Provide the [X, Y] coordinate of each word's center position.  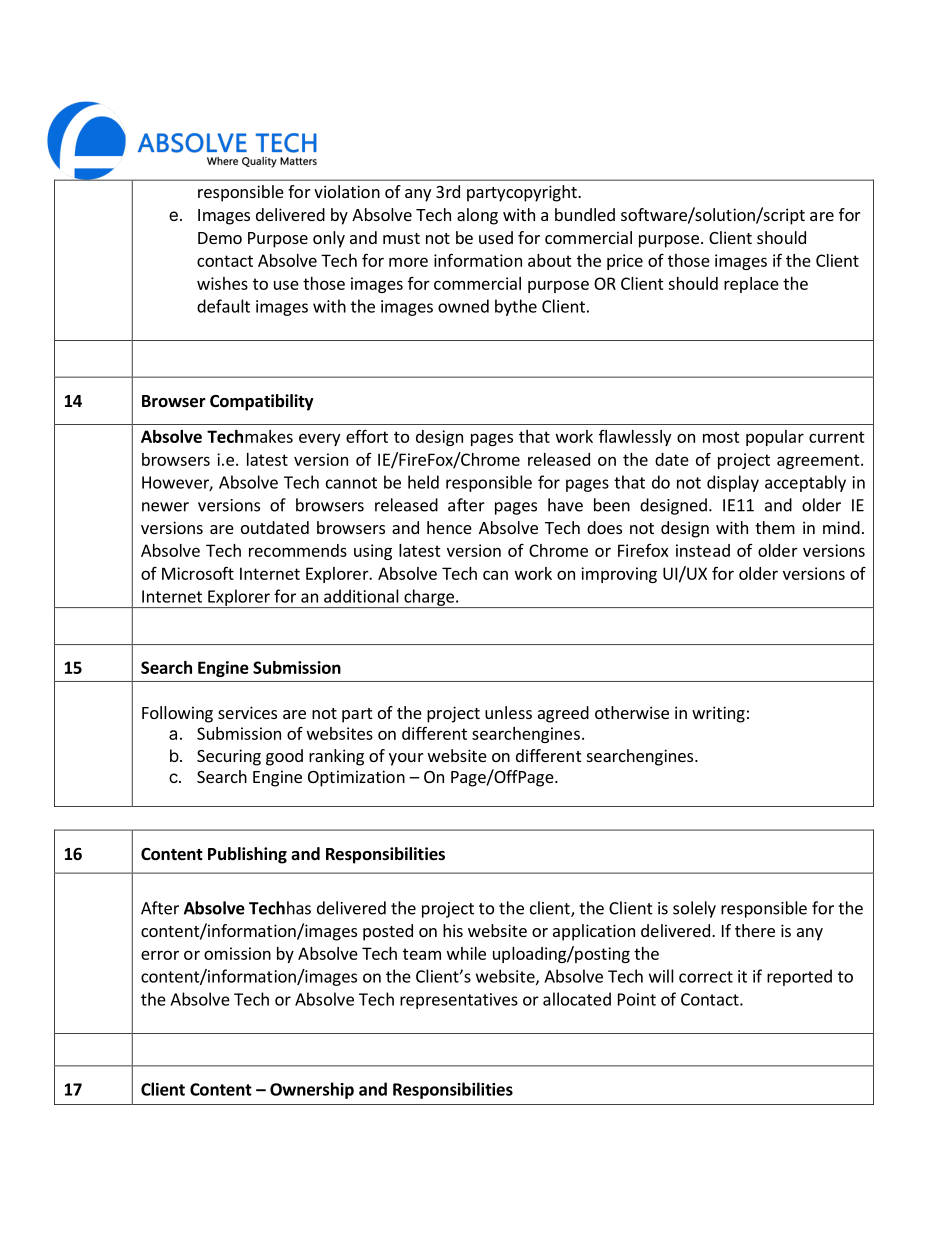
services [247, 712]
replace [751, 285]
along [477, 216]
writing [718, 714]
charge [429, 598]
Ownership [312, 1090]
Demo [220, 238]
